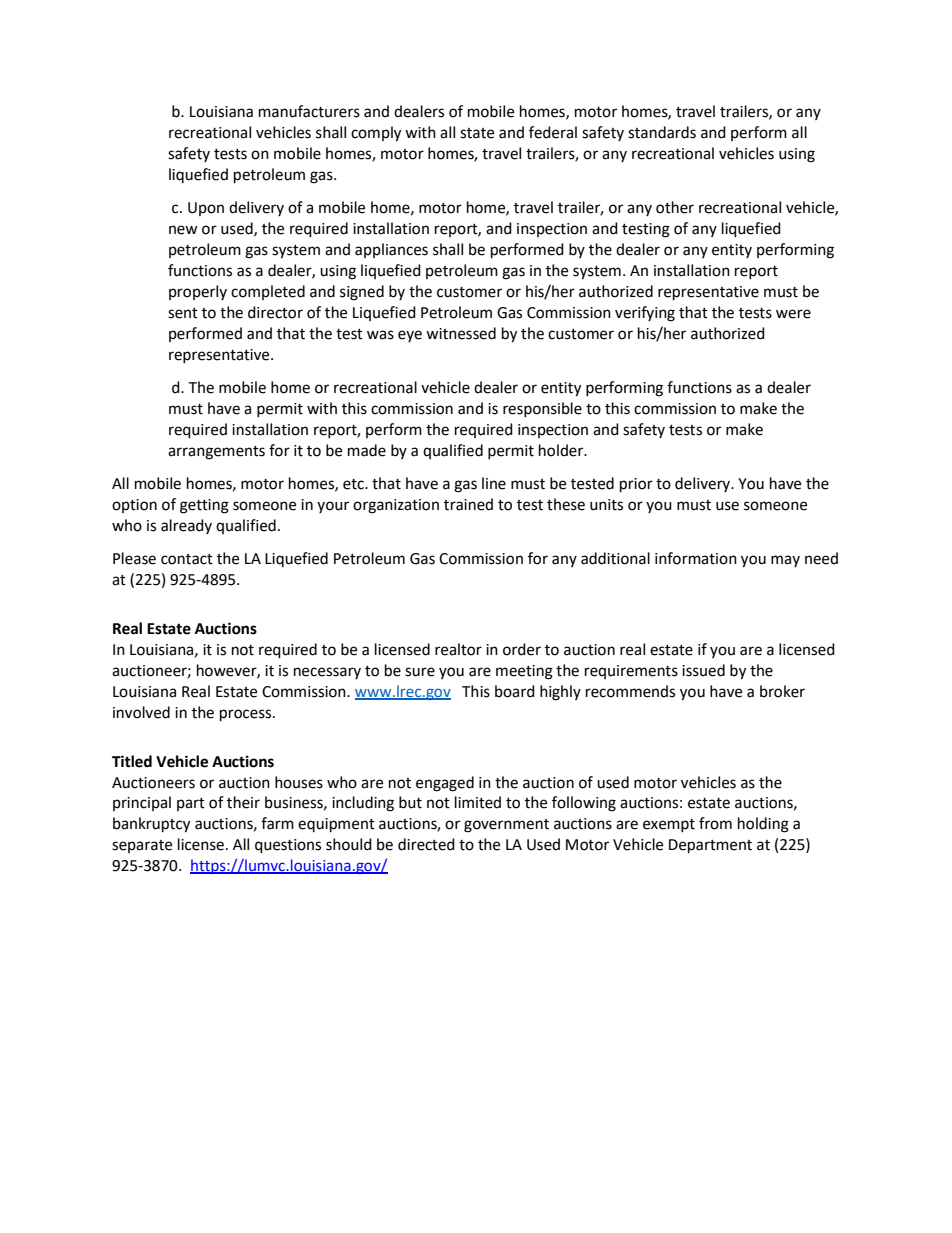 The width and height of the image is (952, 1233). What do you see at coordinates (275, 312) in the image?
I see `director` at bounding box center [275, 312].
